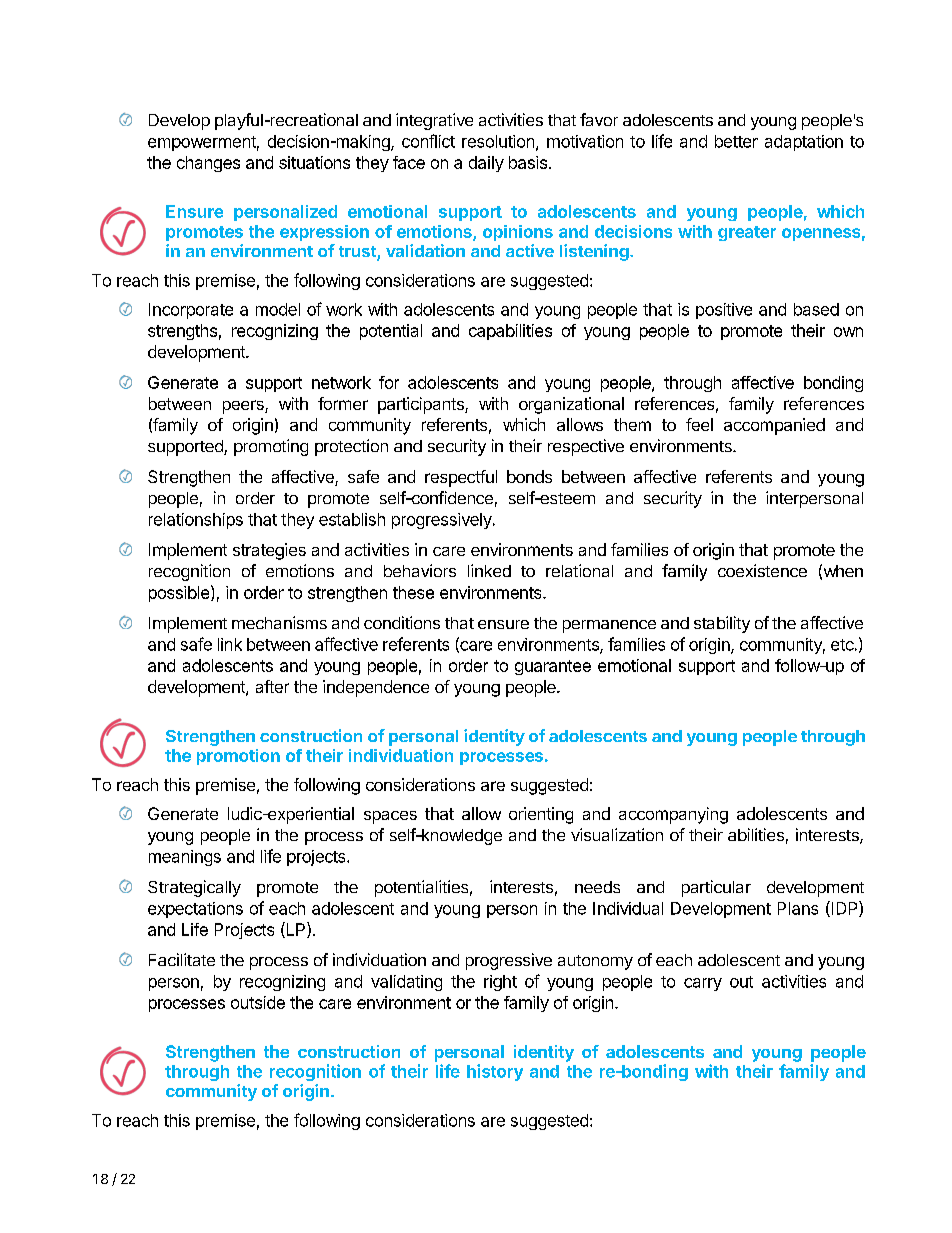 The image size is (952, 1233). I want to click on changes, so click(208, 164).
